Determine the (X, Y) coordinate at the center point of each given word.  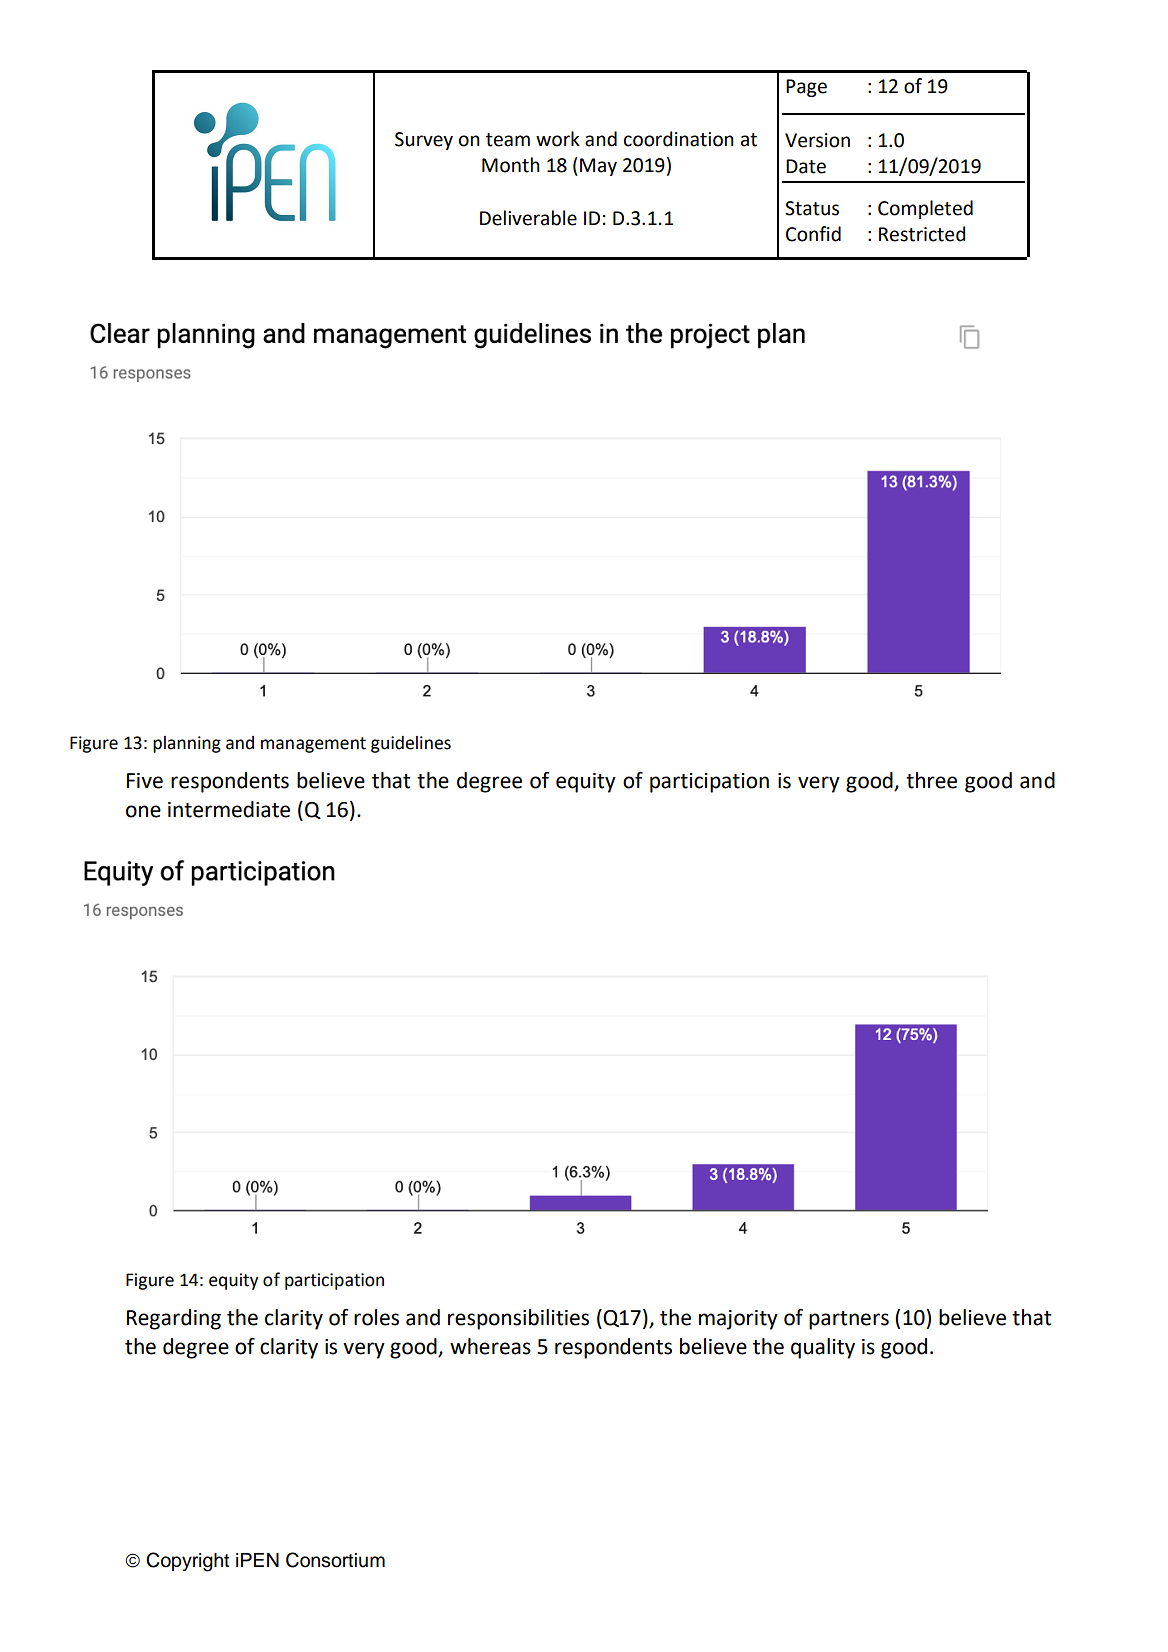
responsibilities (518, 1319)
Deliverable (528, 218)
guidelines (411, 744)
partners (849, 1320)
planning (187, 744)
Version (817, 140)
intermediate (229, 809)
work (558, 139)
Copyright (187, 1562)
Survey (424, 141)
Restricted (922, 234)
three (931, 780)
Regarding (174, 1319)
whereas (490, 1346)
